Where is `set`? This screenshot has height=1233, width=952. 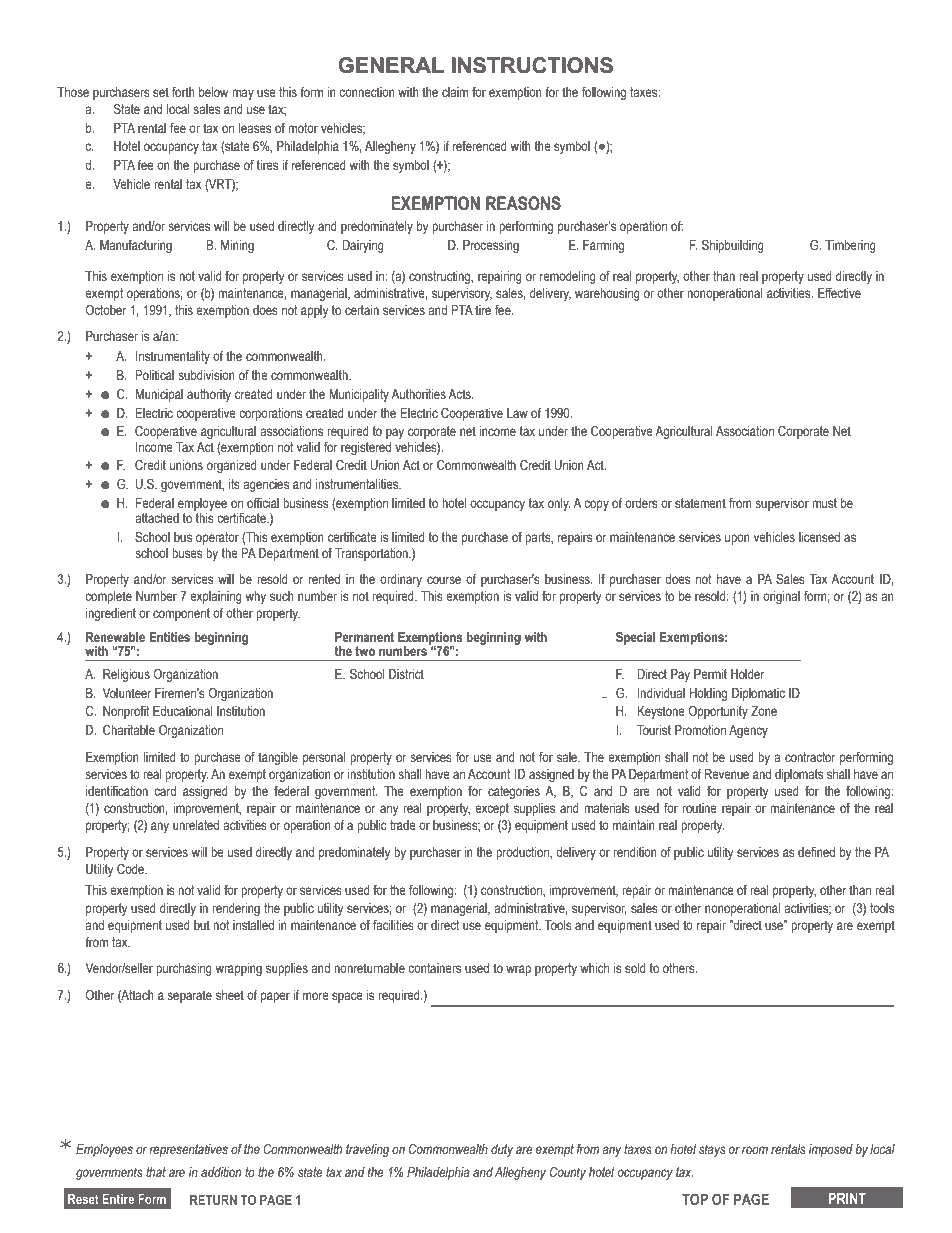
set is located at coordinates (161, 92).
